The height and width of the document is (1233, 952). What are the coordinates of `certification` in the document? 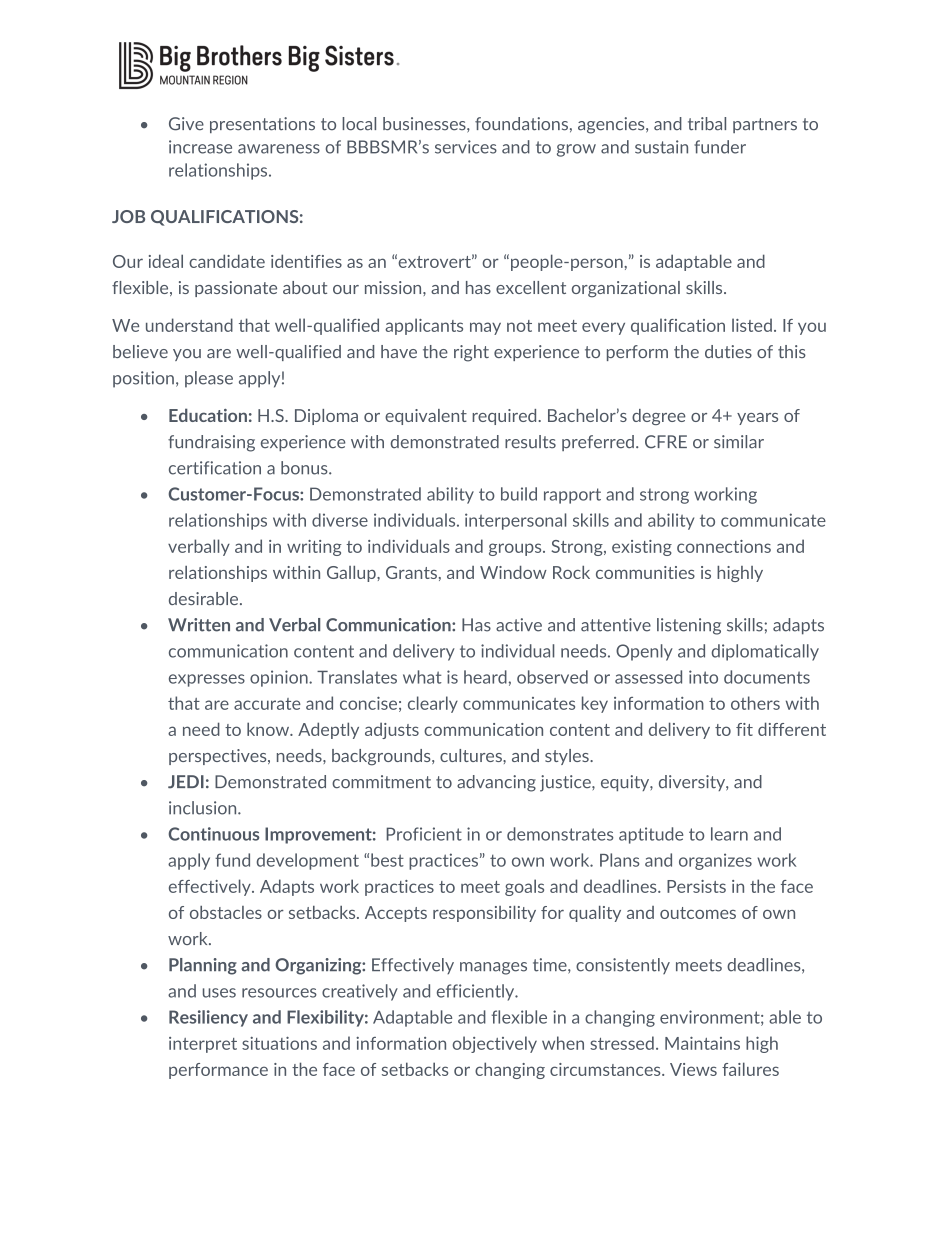 It's located at (215, 468).
